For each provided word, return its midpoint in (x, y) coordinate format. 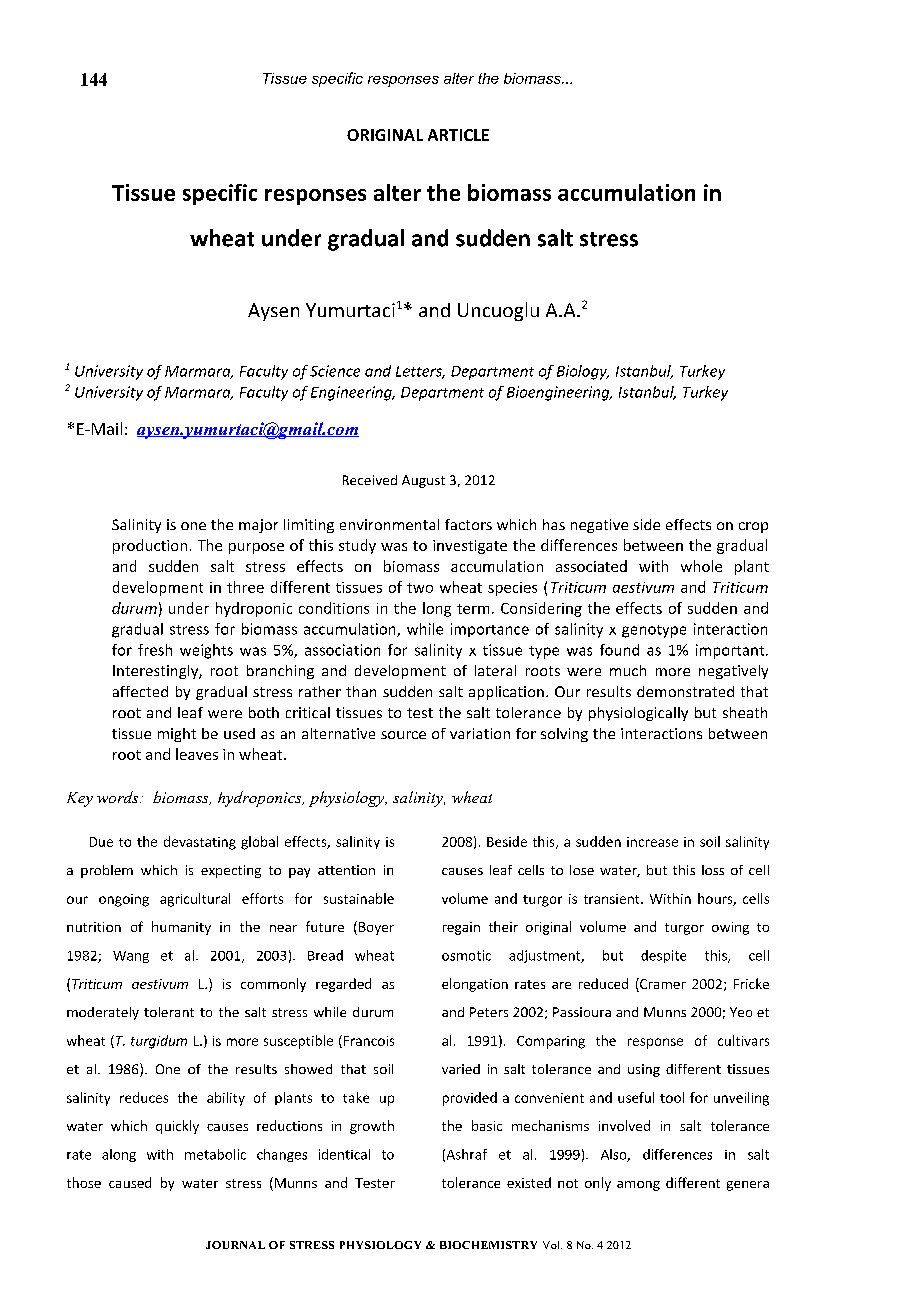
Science (335, 371)
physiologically (638, 714)
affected (140, 691)
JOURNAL (235, 1245)
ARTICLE (458, 135)
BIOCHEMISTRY (488, 1245)
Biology (583, 372)
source (403, 735)
